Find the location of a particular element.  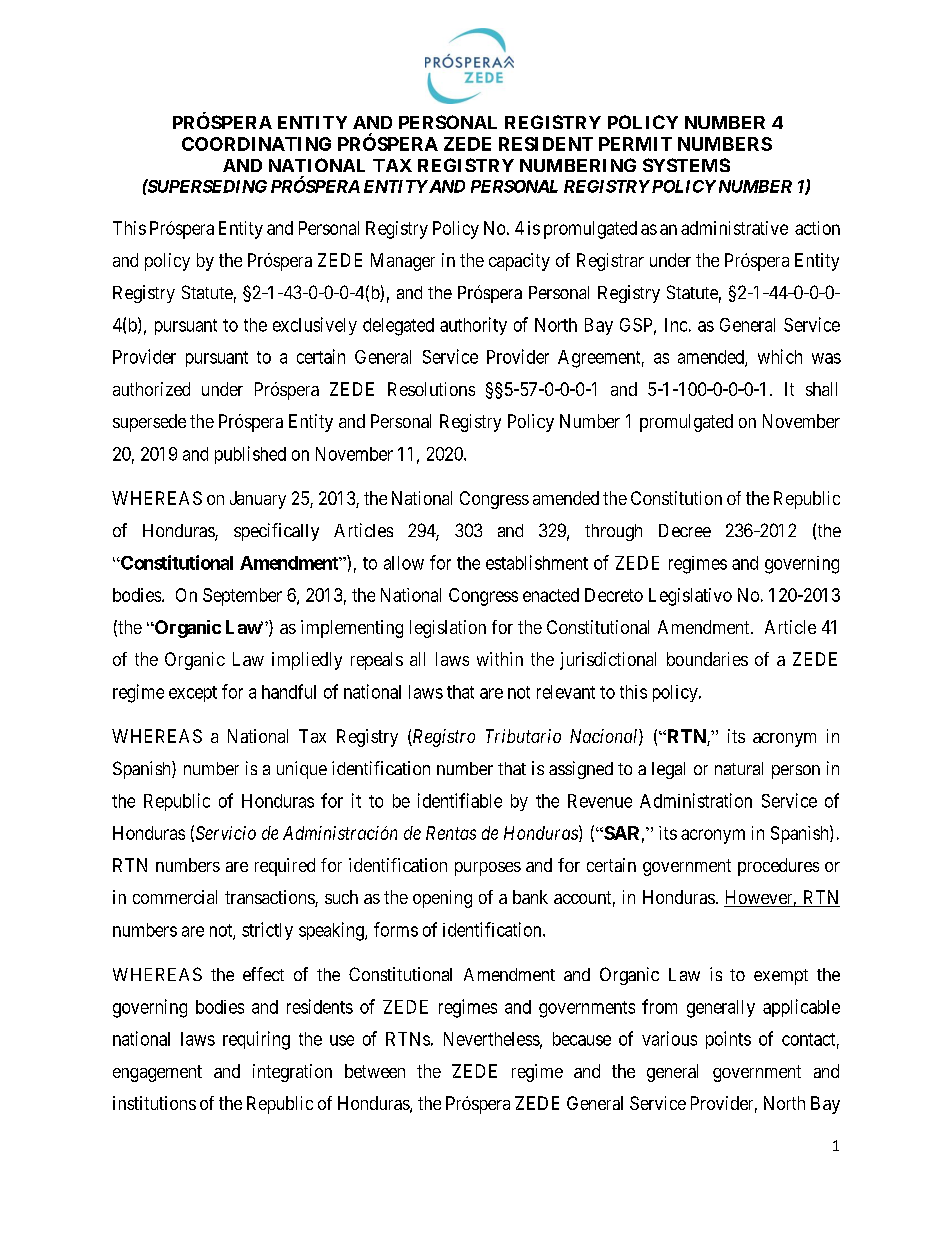

September is located at coordinates (242, 597).
